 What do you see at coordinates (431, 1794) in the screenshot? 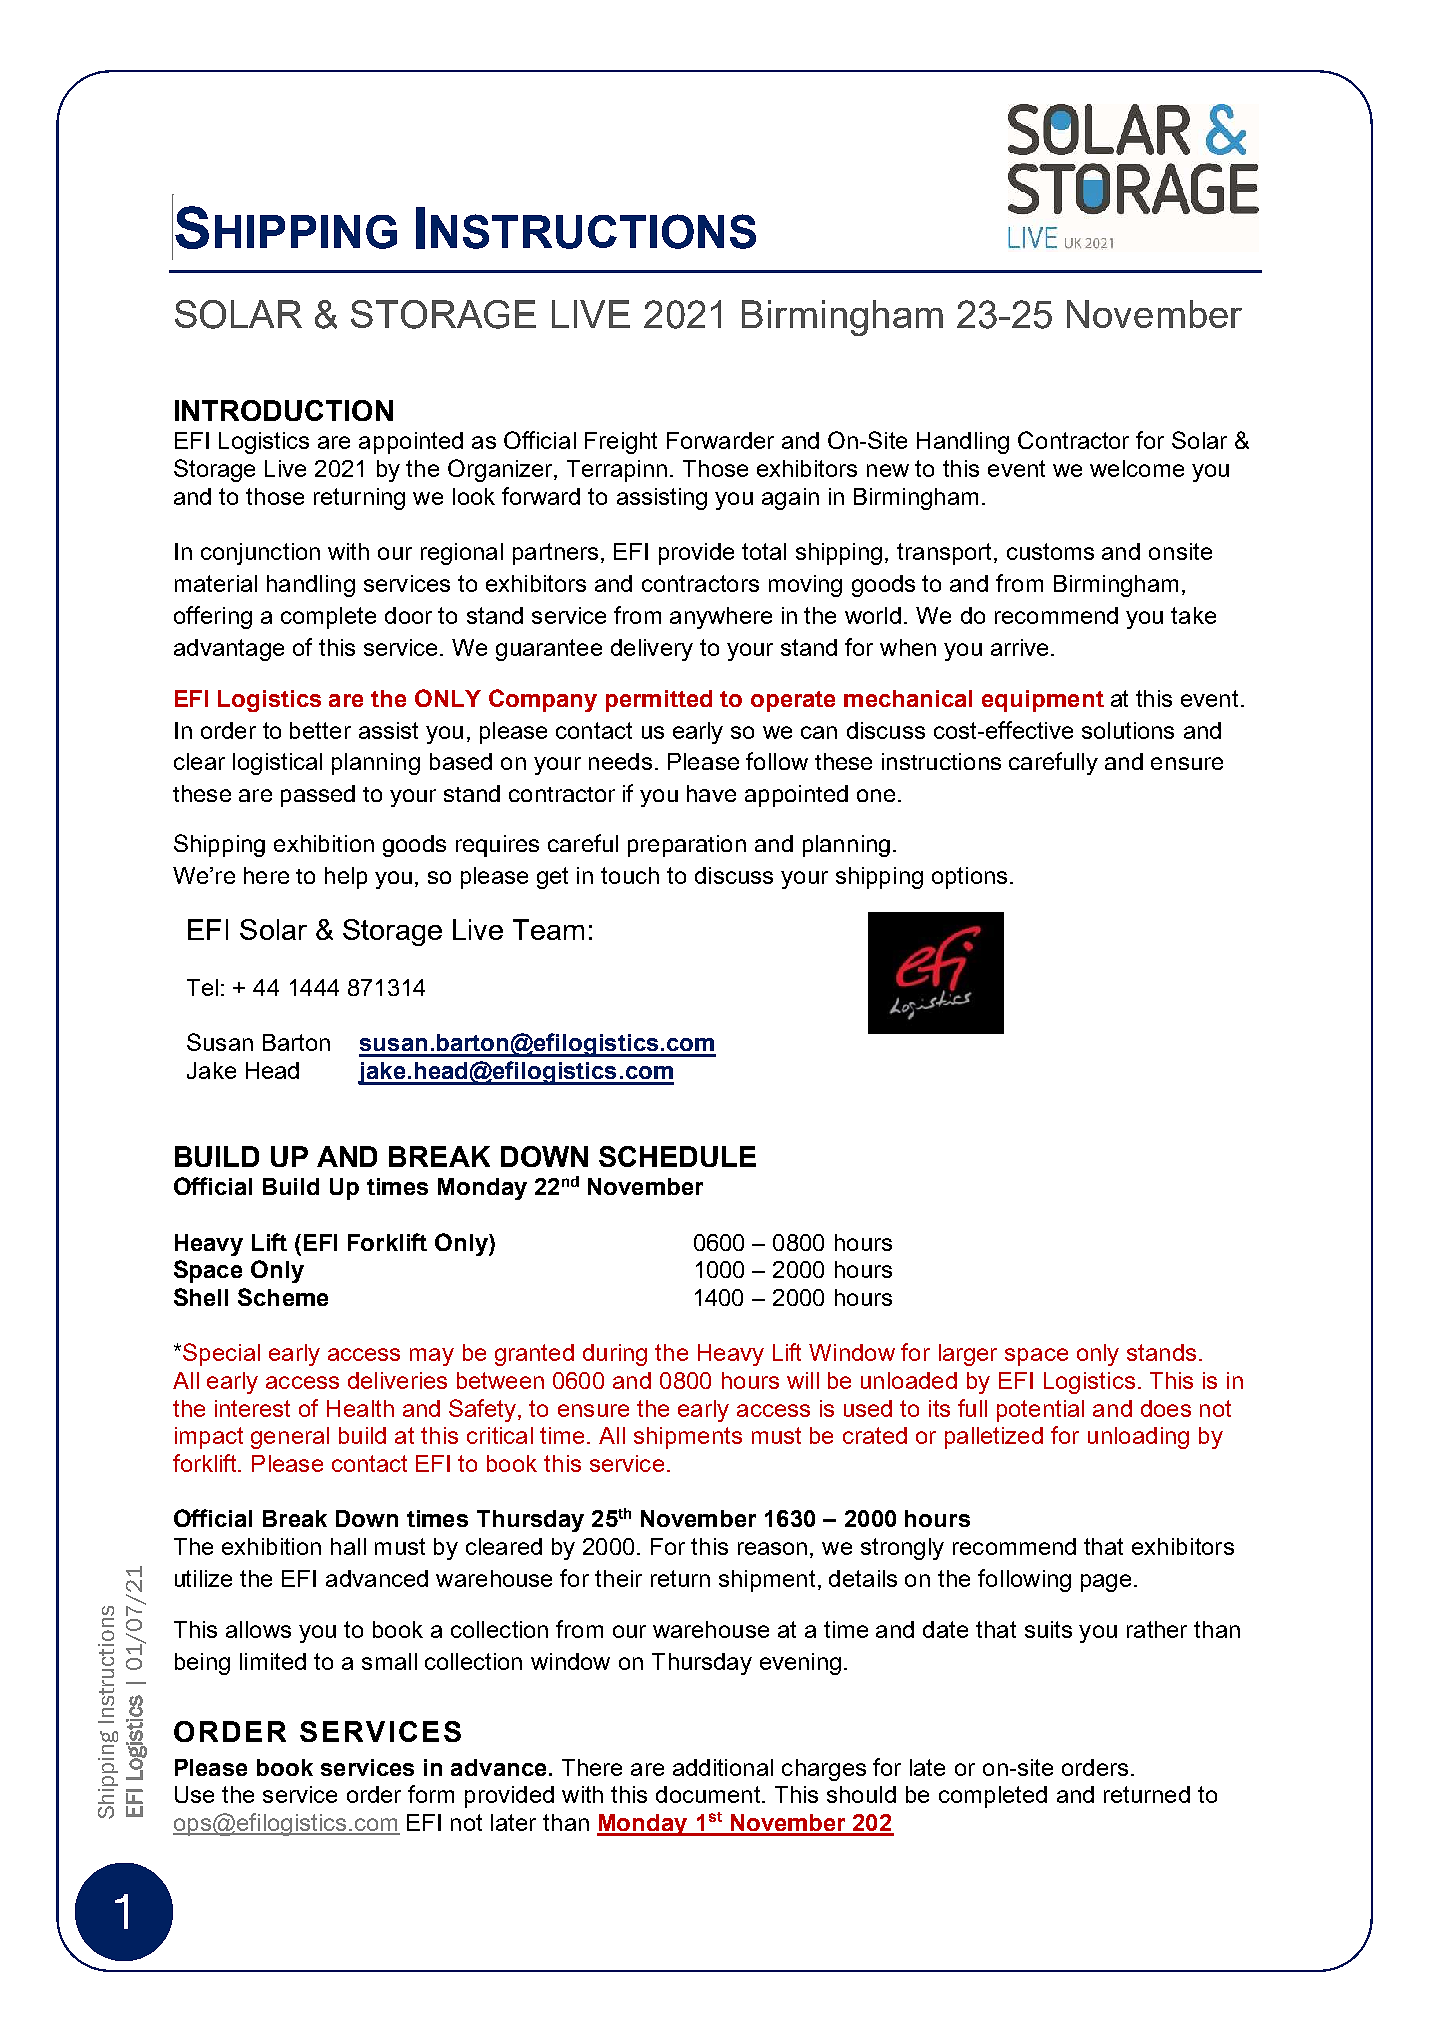
I see `form` at bounding box center [431, 1794].
